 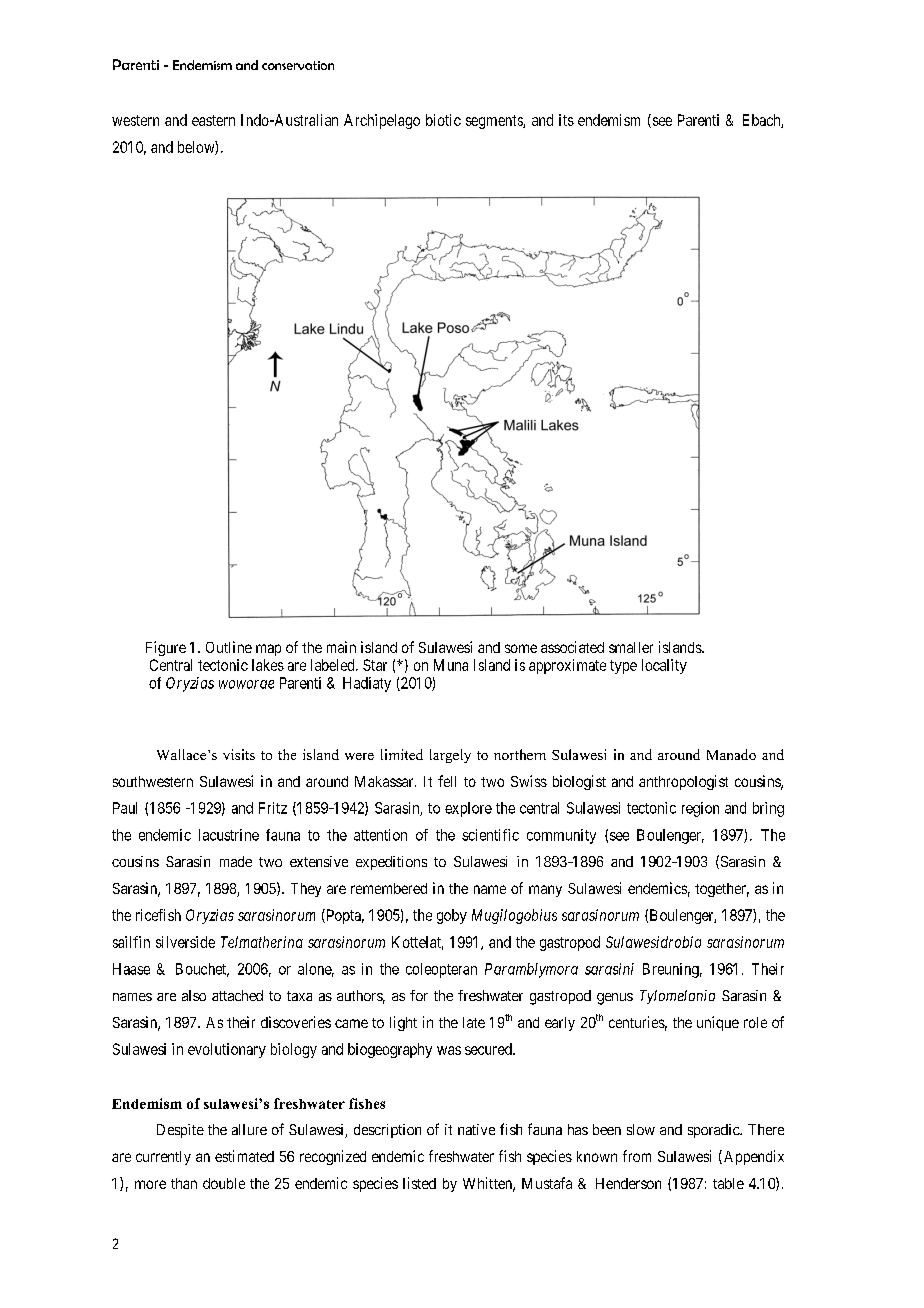 I want to click on Archipelago, so click(x=382, y=121).
